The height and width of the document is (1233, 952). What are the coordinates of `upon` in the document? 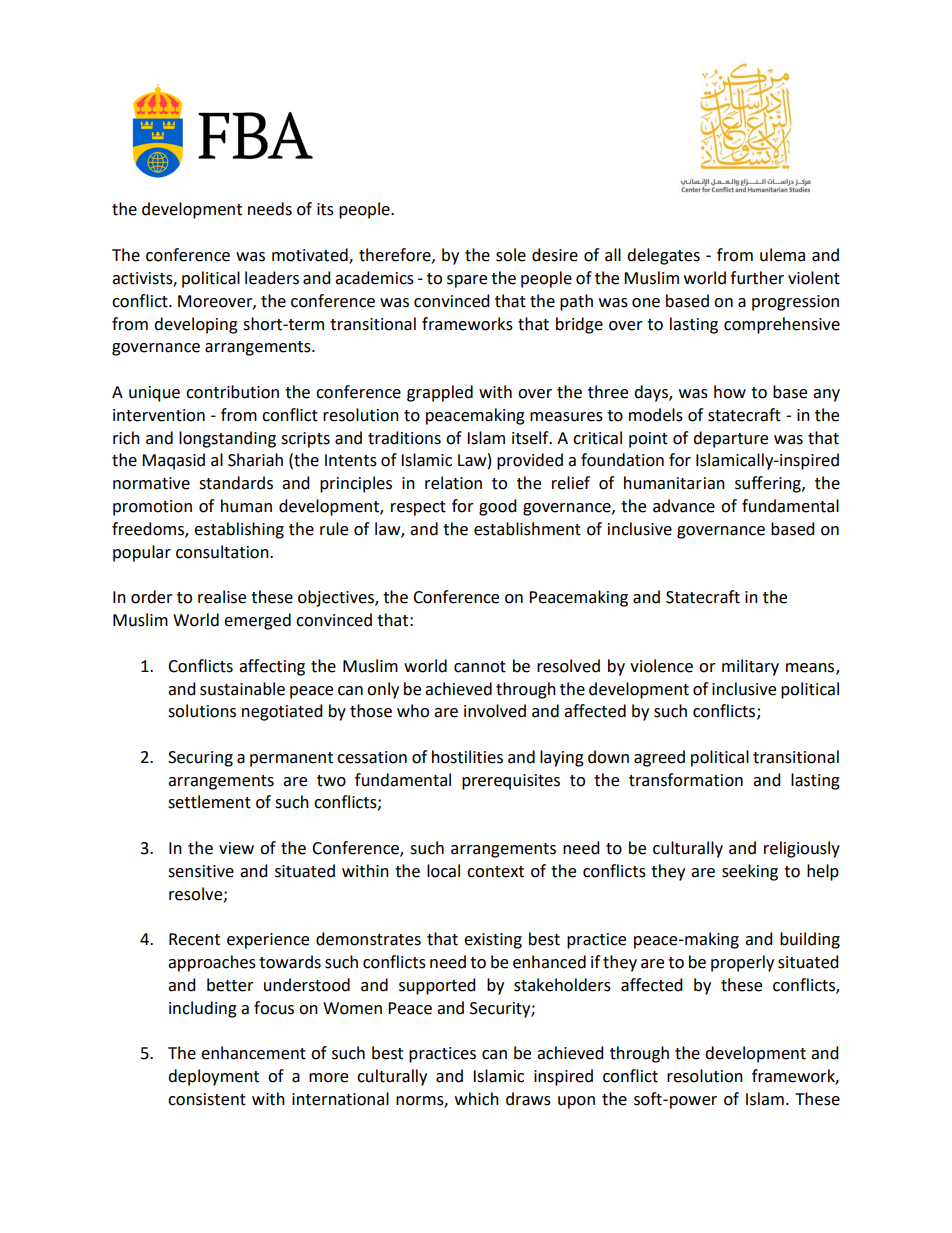 It's located at (576, 1102).
